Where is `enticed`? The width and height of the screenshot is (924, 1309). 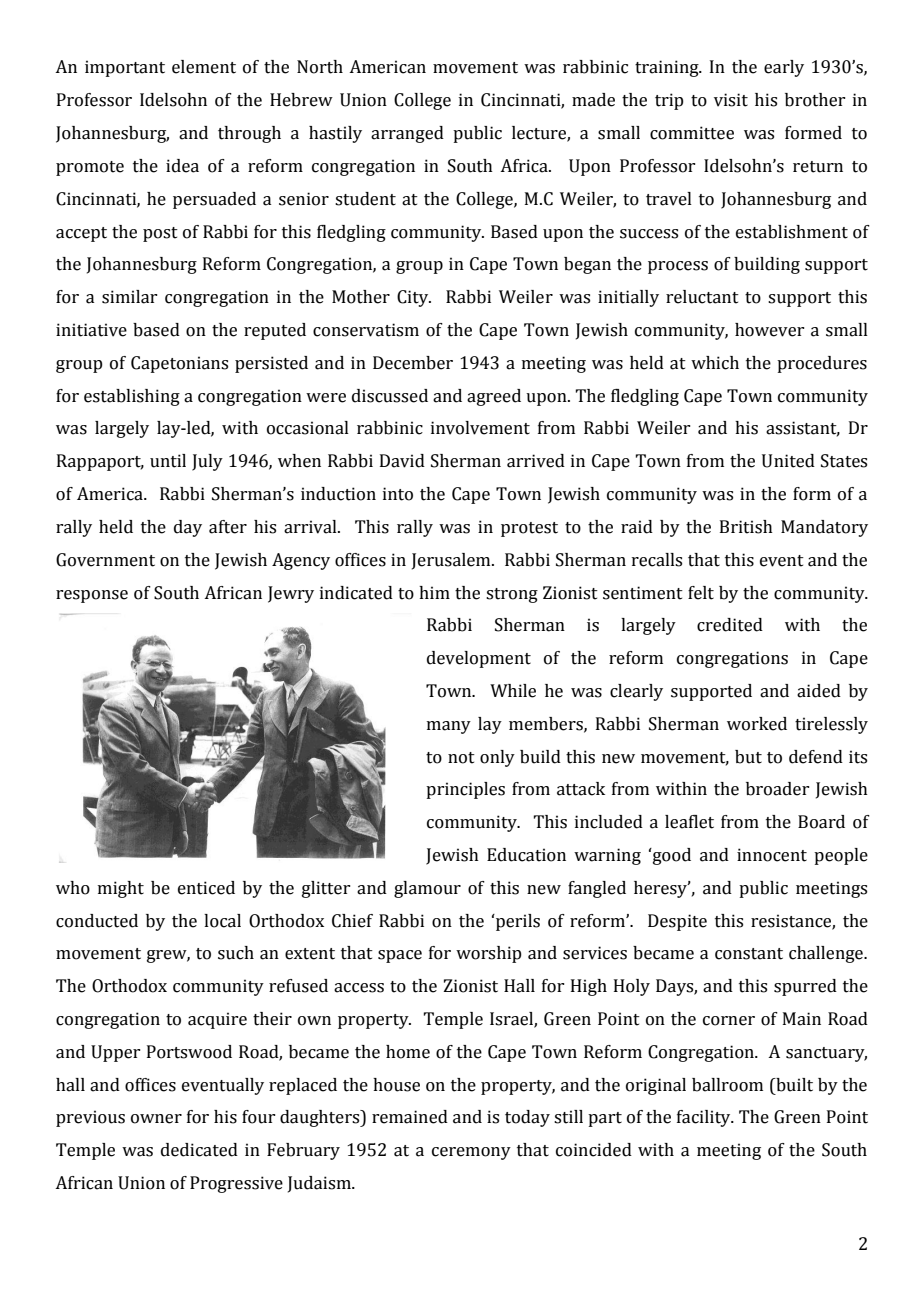 enticed is located at coordinates (206, 888).
